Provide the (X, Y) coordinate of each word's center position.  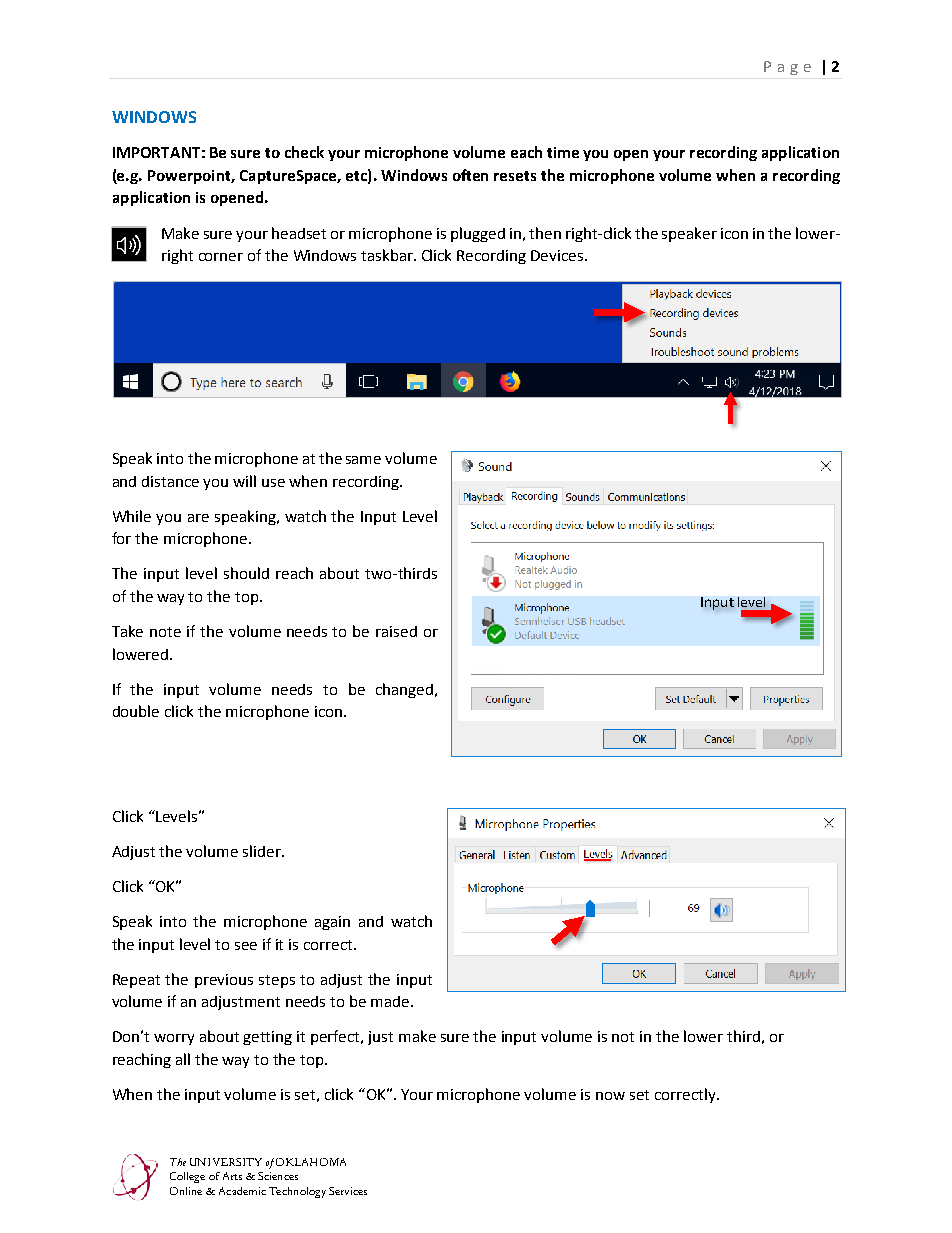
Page (787, 68)
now (610, 1096)
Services (348, 1191)
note (165, 632)
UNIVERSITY (226, 1162)
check (304, 152)
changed (404, 690)
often (470, 175)
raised (396, 631)
